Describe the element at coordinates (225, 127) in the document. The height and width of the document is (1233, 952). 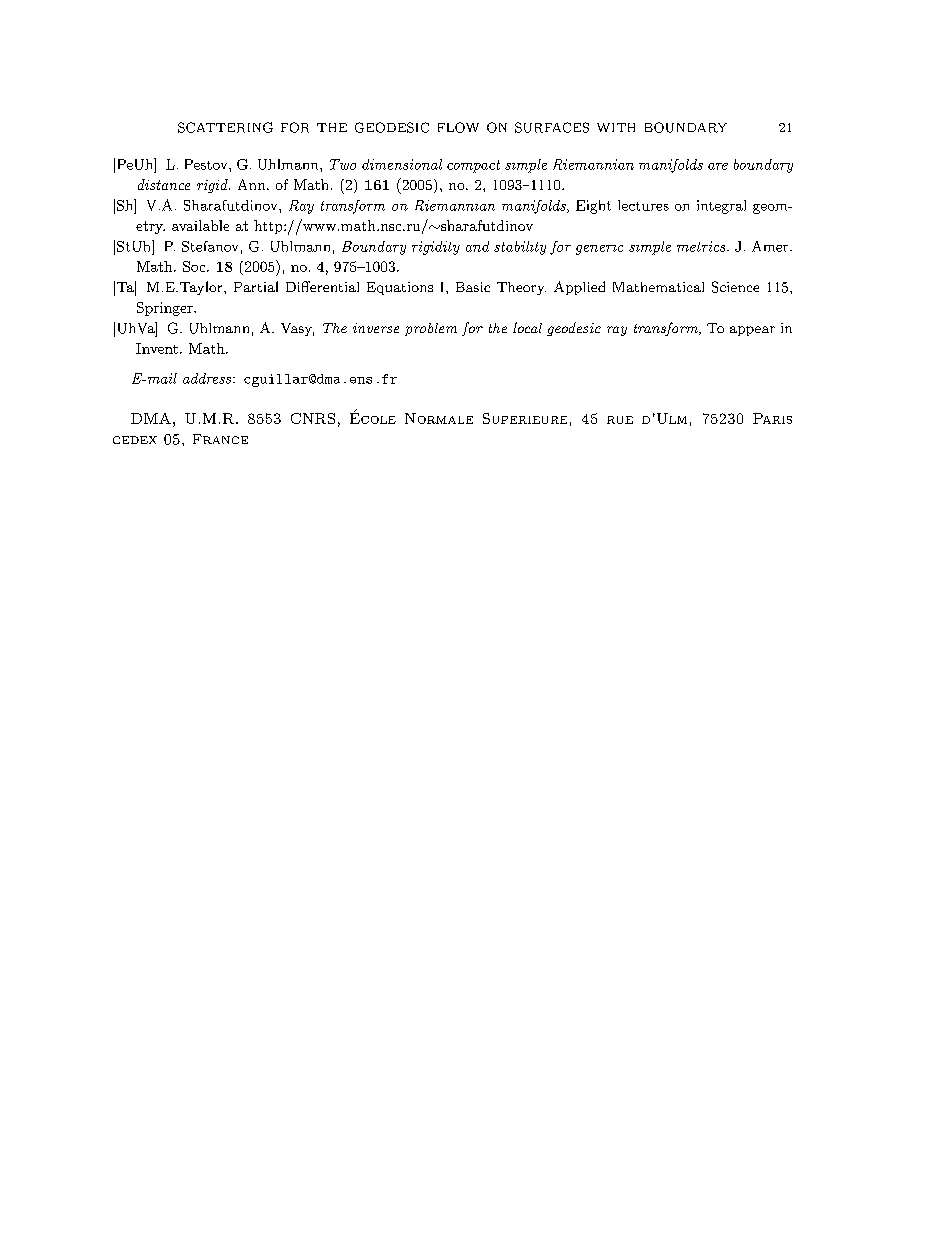
I see `SCATTERING` at that location.
